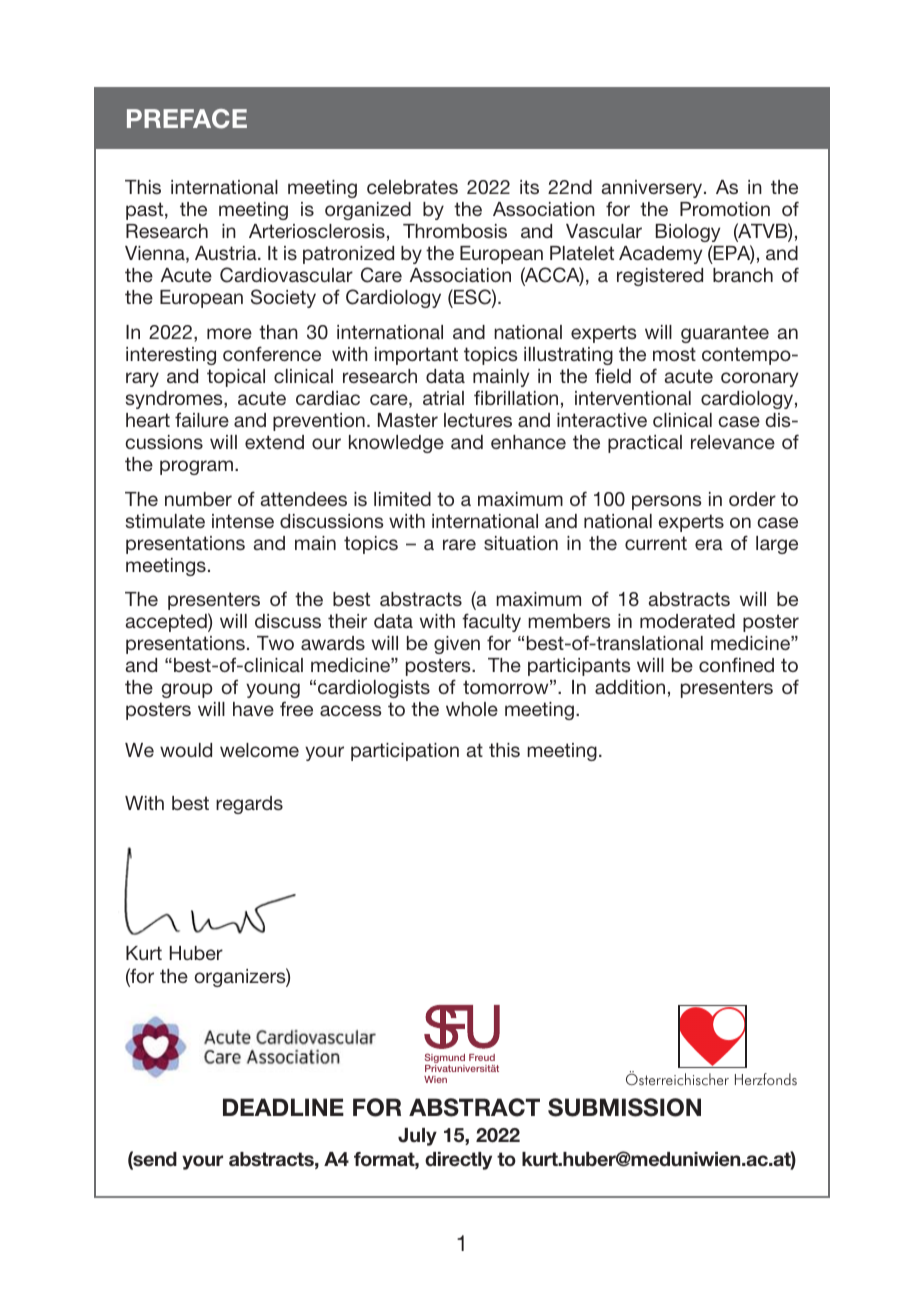  Describe the element at coordinates (656, 543) in the image. I see `current` at that location.
